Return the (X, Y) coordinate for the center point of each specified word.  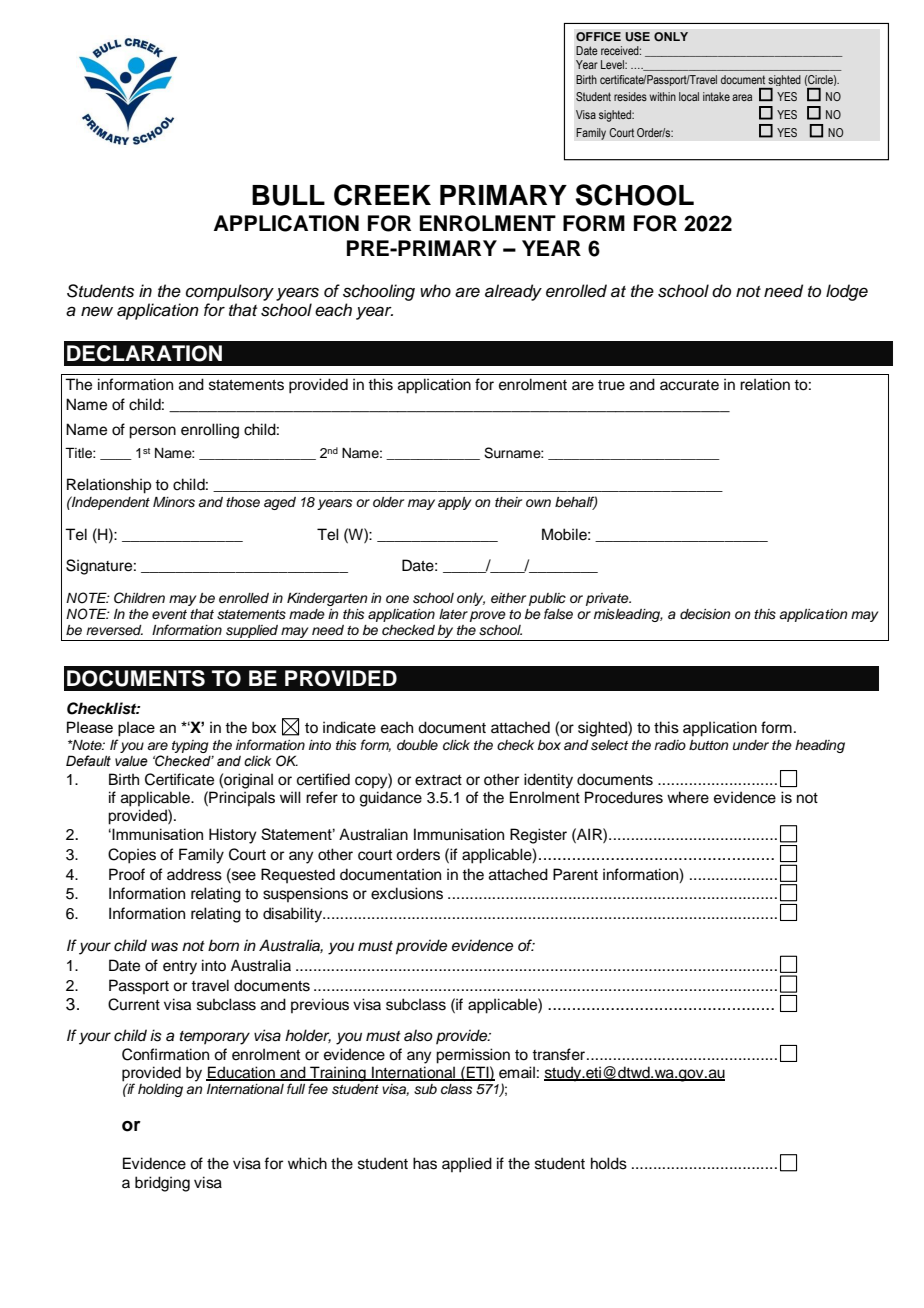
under (751, 745)
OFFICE (598, 37)
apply (454, 503)
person (152, 432)
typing (190, 746)
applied (467, 1165)
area (742, 97)
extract (438, 780)
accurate (689, 385)
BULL (288, 195)
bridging (162, 1184)
